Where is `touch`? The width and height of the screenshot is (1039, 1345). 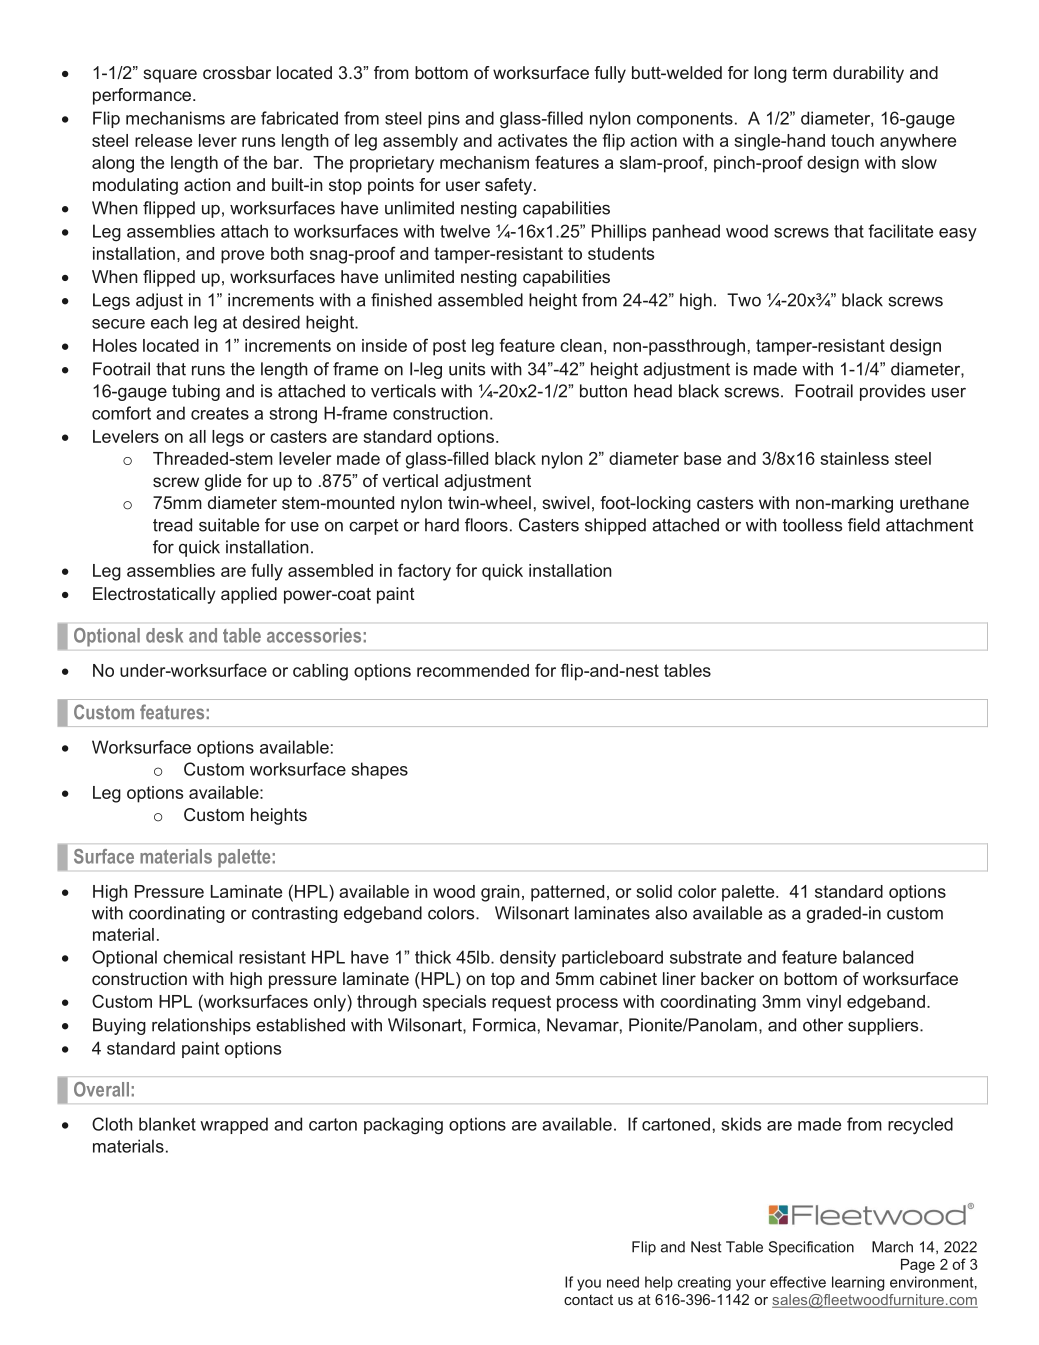
touch is located at coordinates (852, 140).
